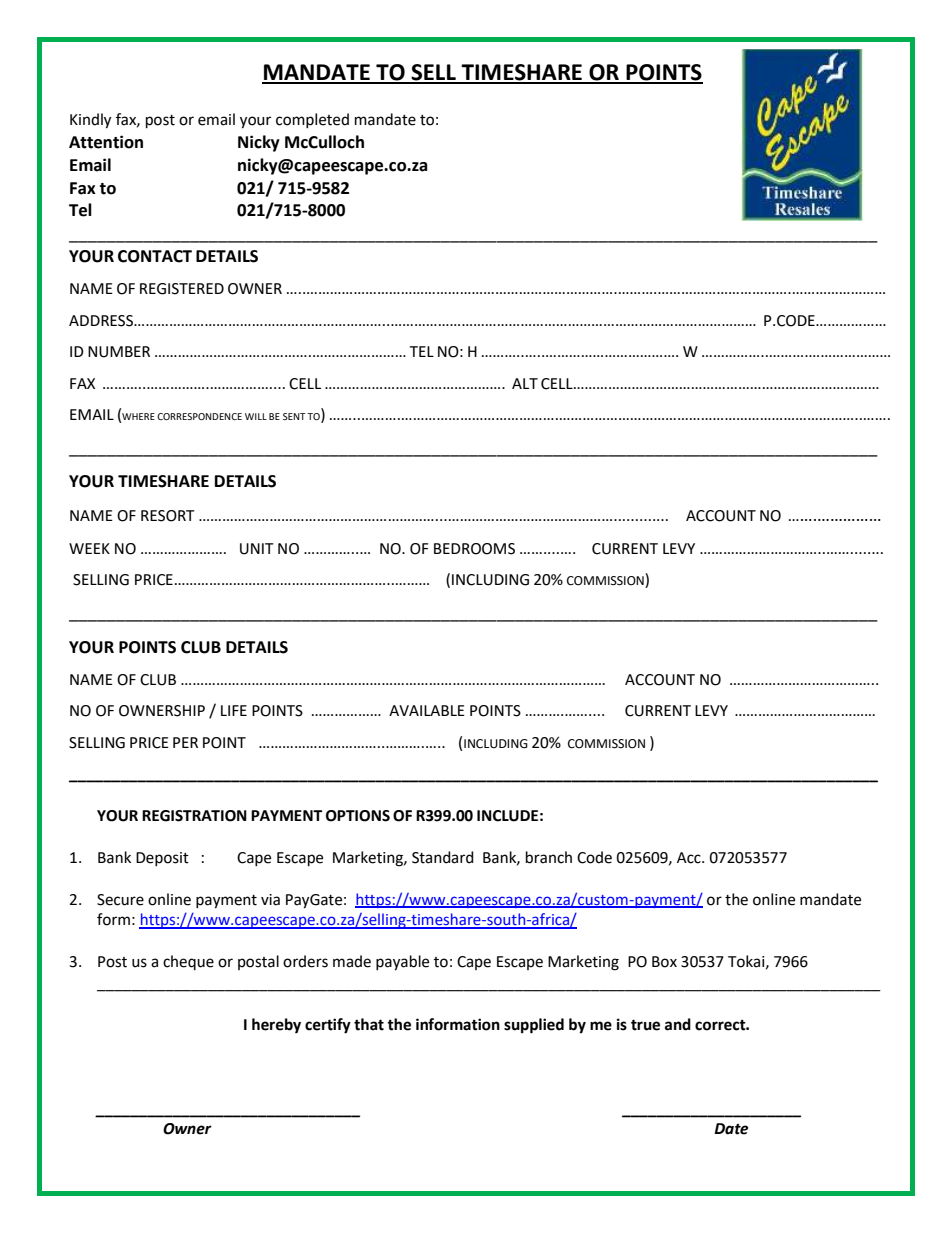 This screenshot has height=1233, width=952. I want to click on SENT, so click(295, 416).
